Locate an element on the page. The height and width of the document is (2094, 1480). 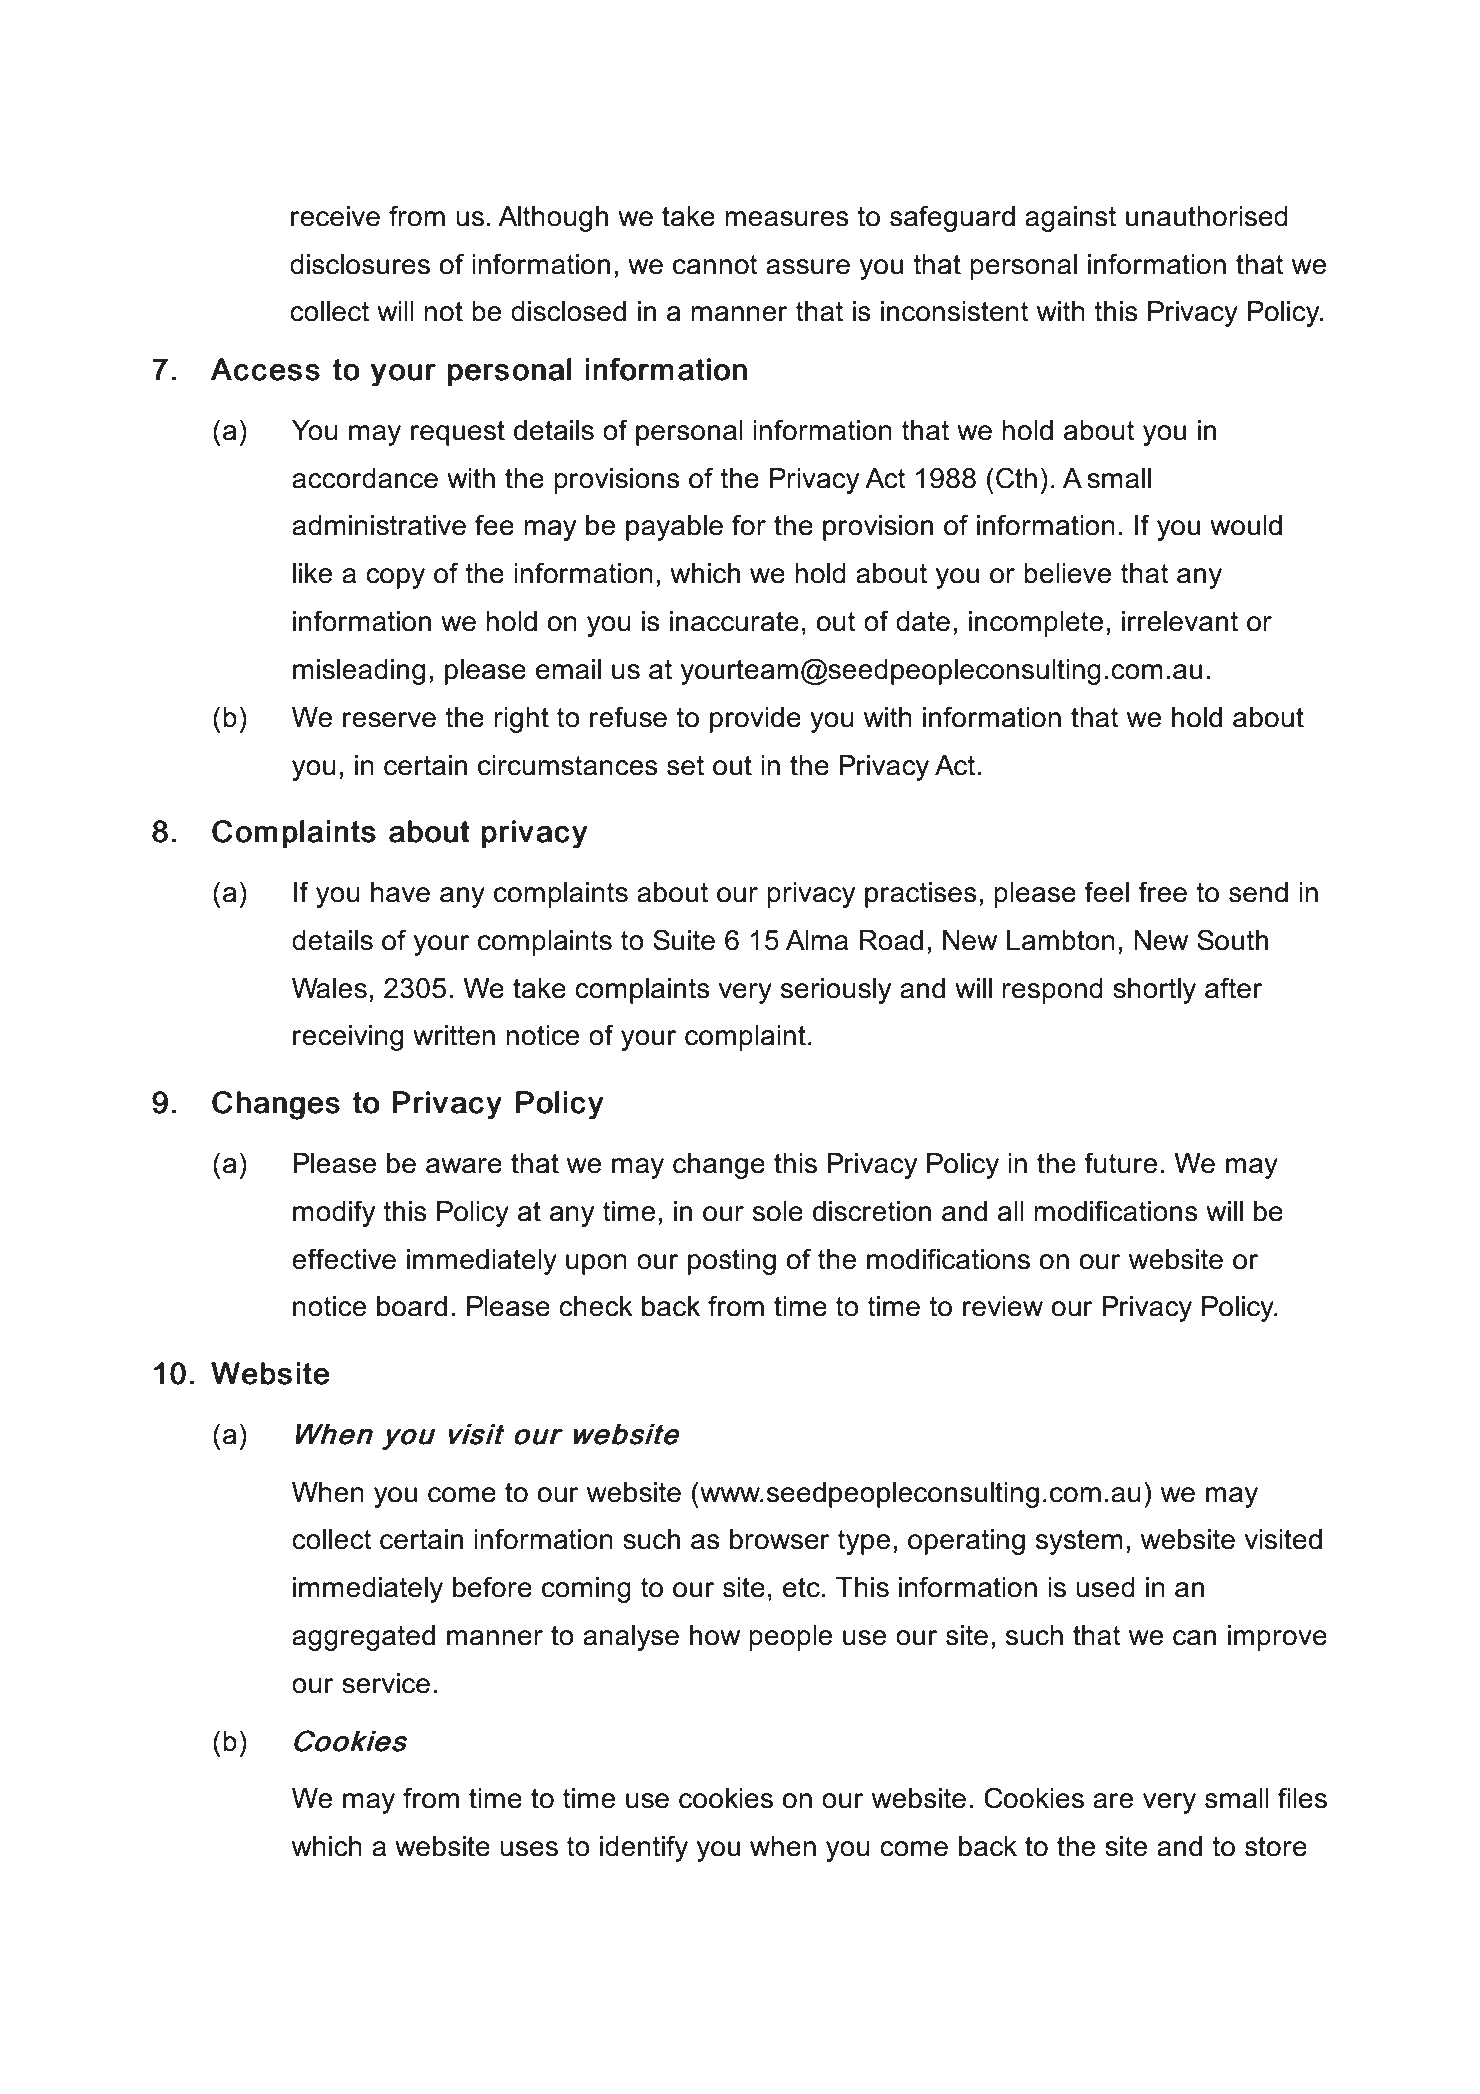
assure is located at coordinates (808, 267).
